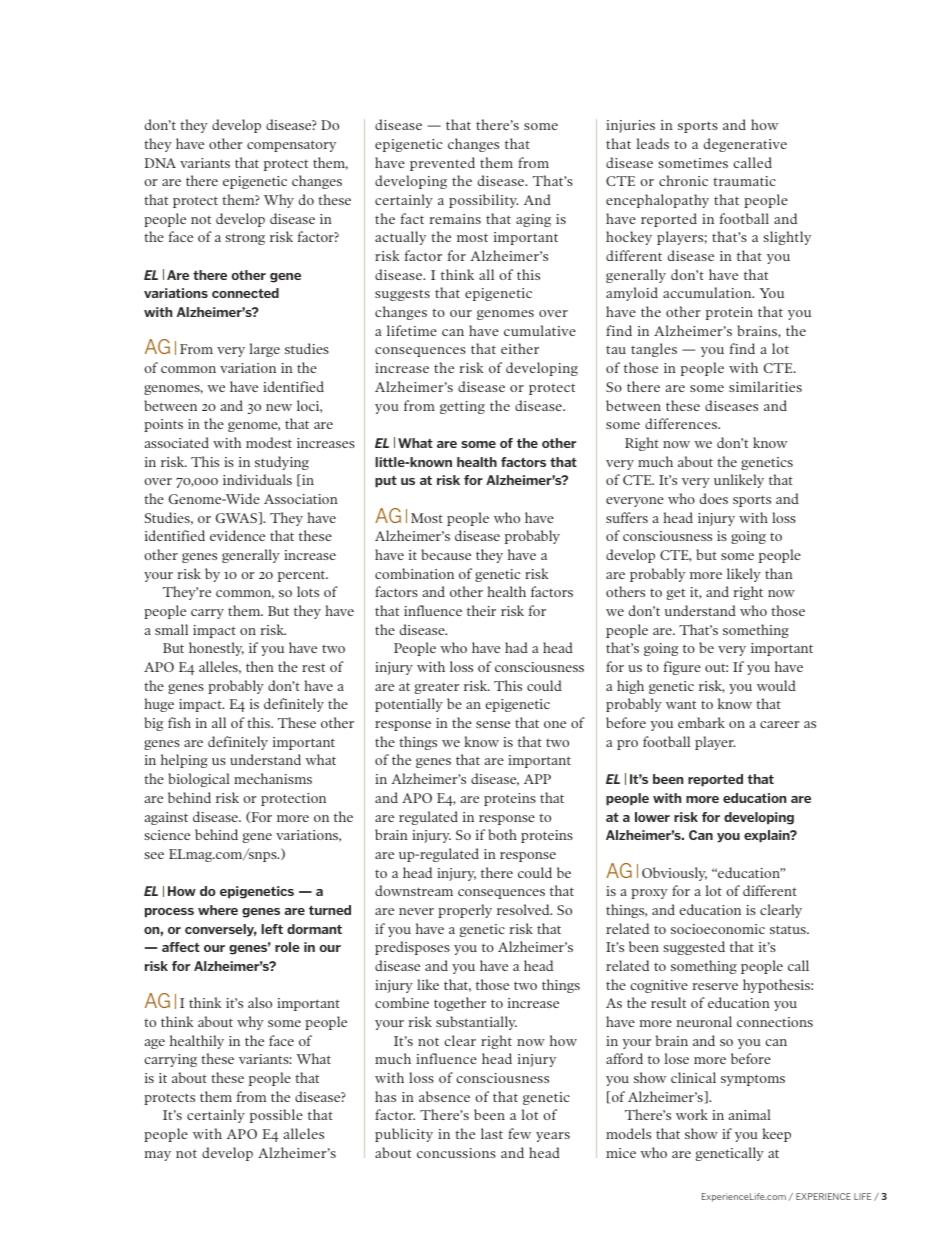 The height and width of the image is (1233, 952). What do you see at coordinates (683, 180) in the image?
I see `chronic` at bounding box center [683, 180].
